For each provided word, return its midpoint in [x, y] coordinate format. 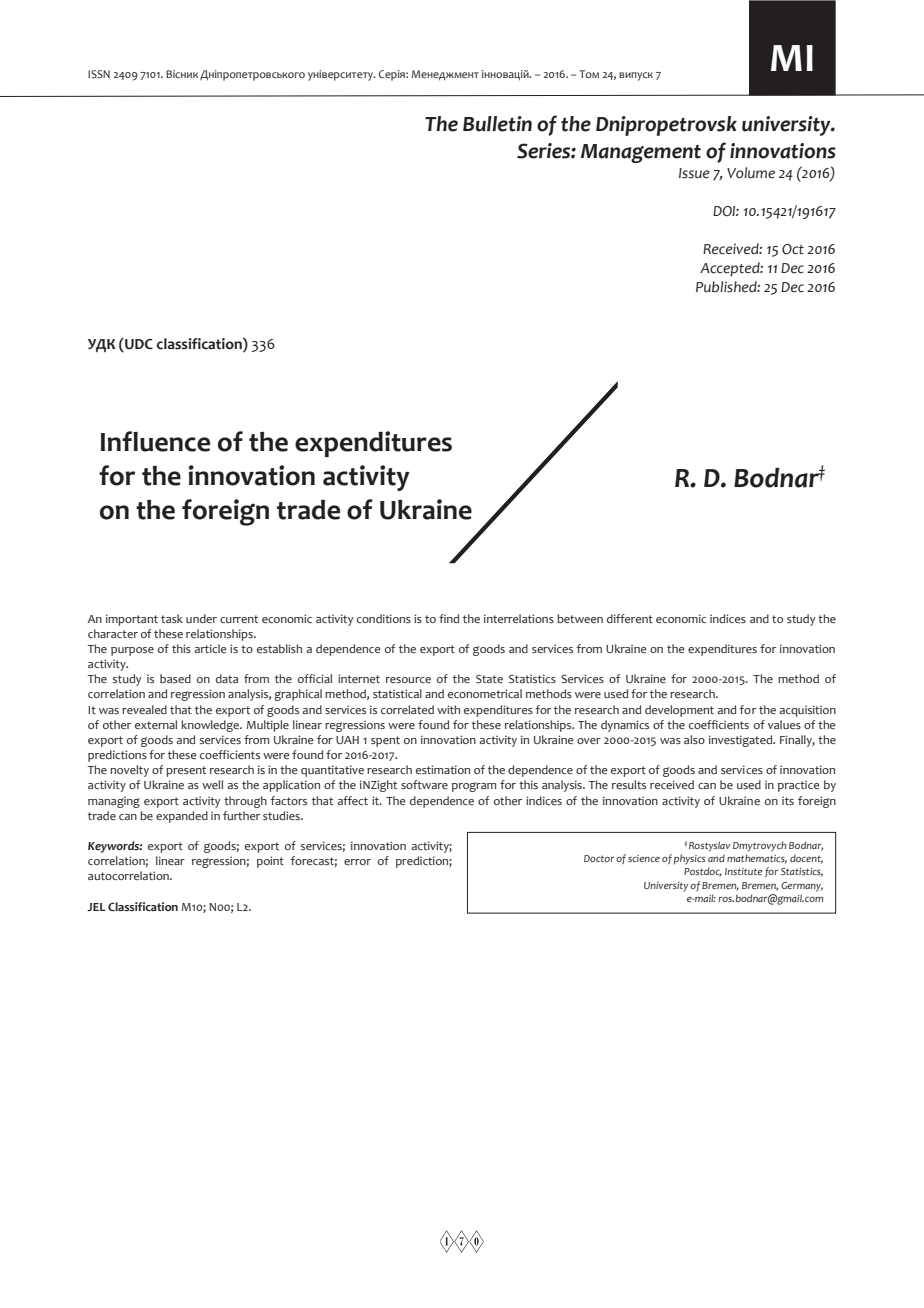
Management [641, 153]
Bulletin [497, 124]
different [630, 618]
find [449, 618]
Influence [155, 441]
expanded [182, 817]
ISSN [99, 74]
